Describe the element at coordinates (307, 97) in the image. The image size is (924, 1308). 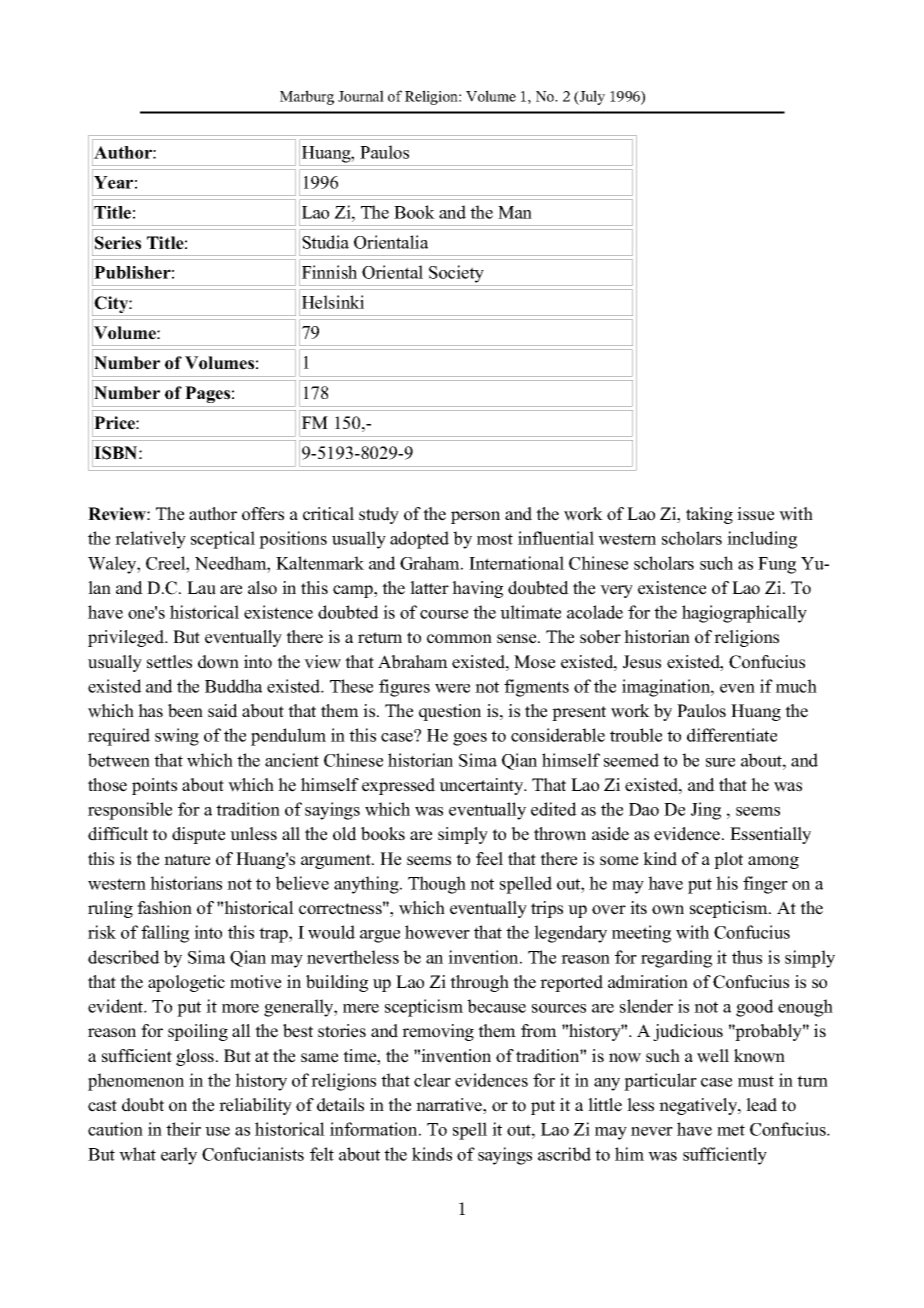
I see `Marburg` at that location.
